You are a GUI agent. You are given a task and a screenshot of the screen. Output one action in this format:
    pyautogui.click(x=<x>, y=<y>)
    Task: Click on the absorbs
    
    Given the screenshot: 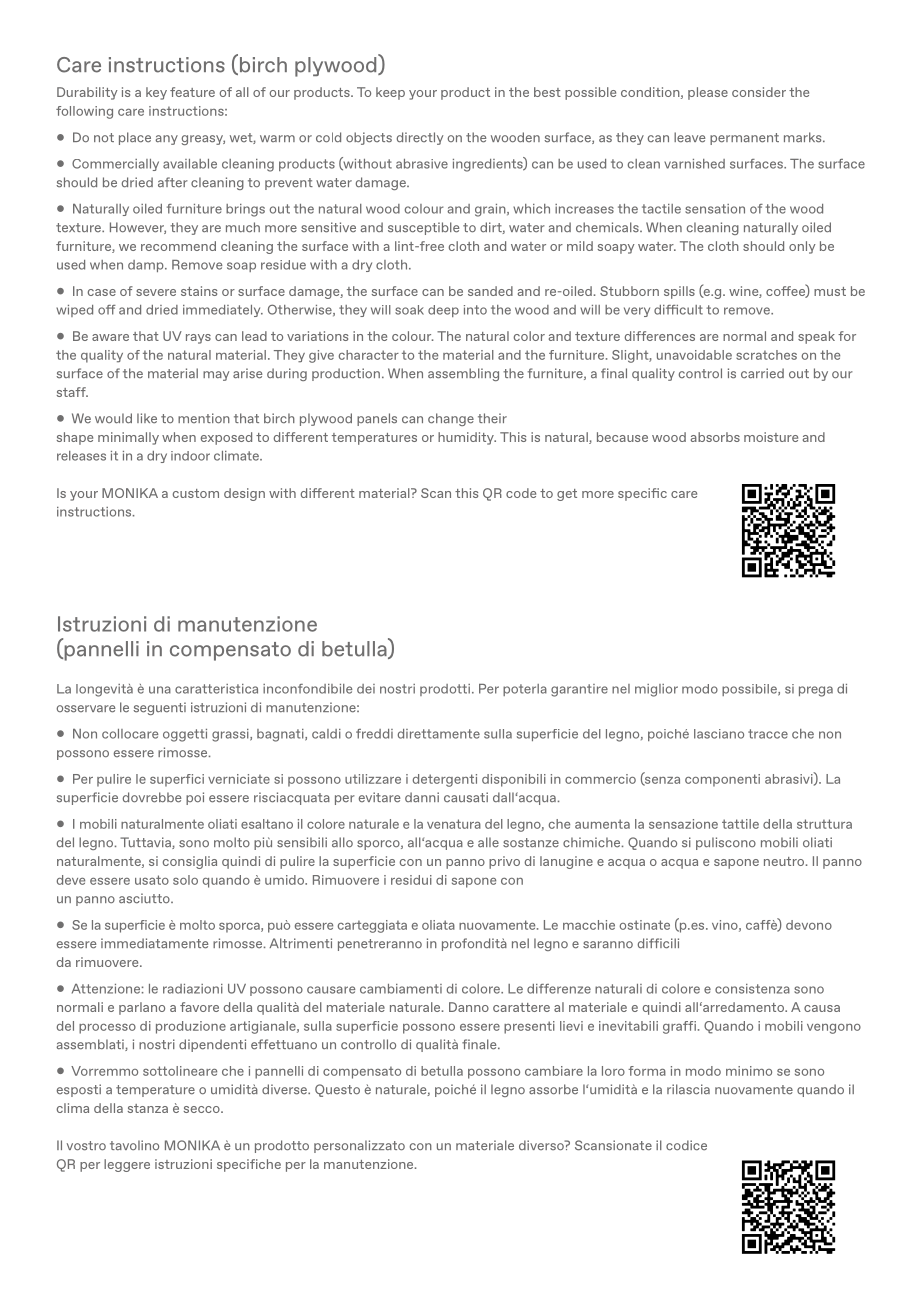 What is the action you would take?
    pyautogui.click(x=715, y=437)
